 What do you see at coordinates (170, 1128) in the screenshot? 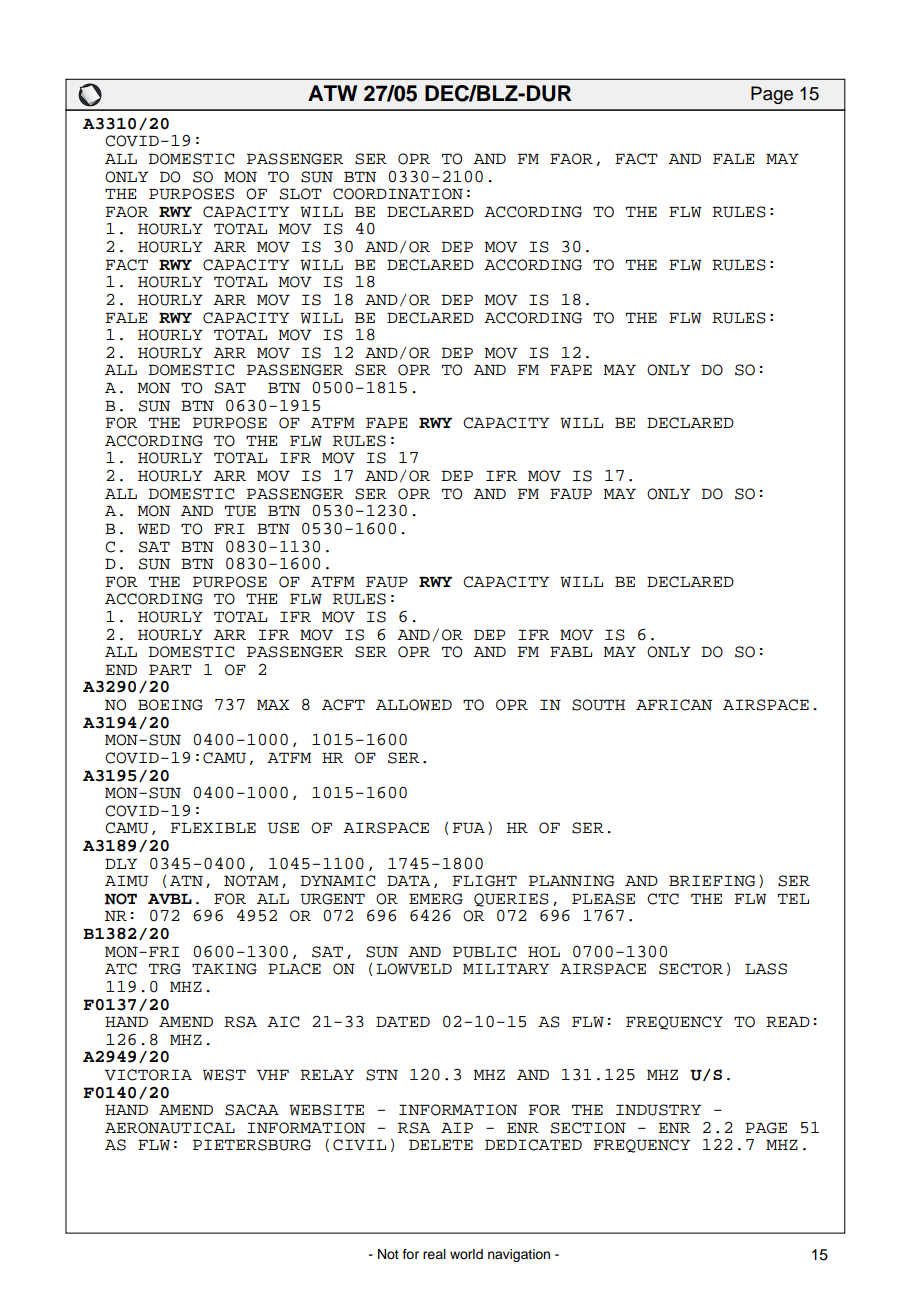
I see `AERONAUTICAL` at bounding box center [170, 1128].
